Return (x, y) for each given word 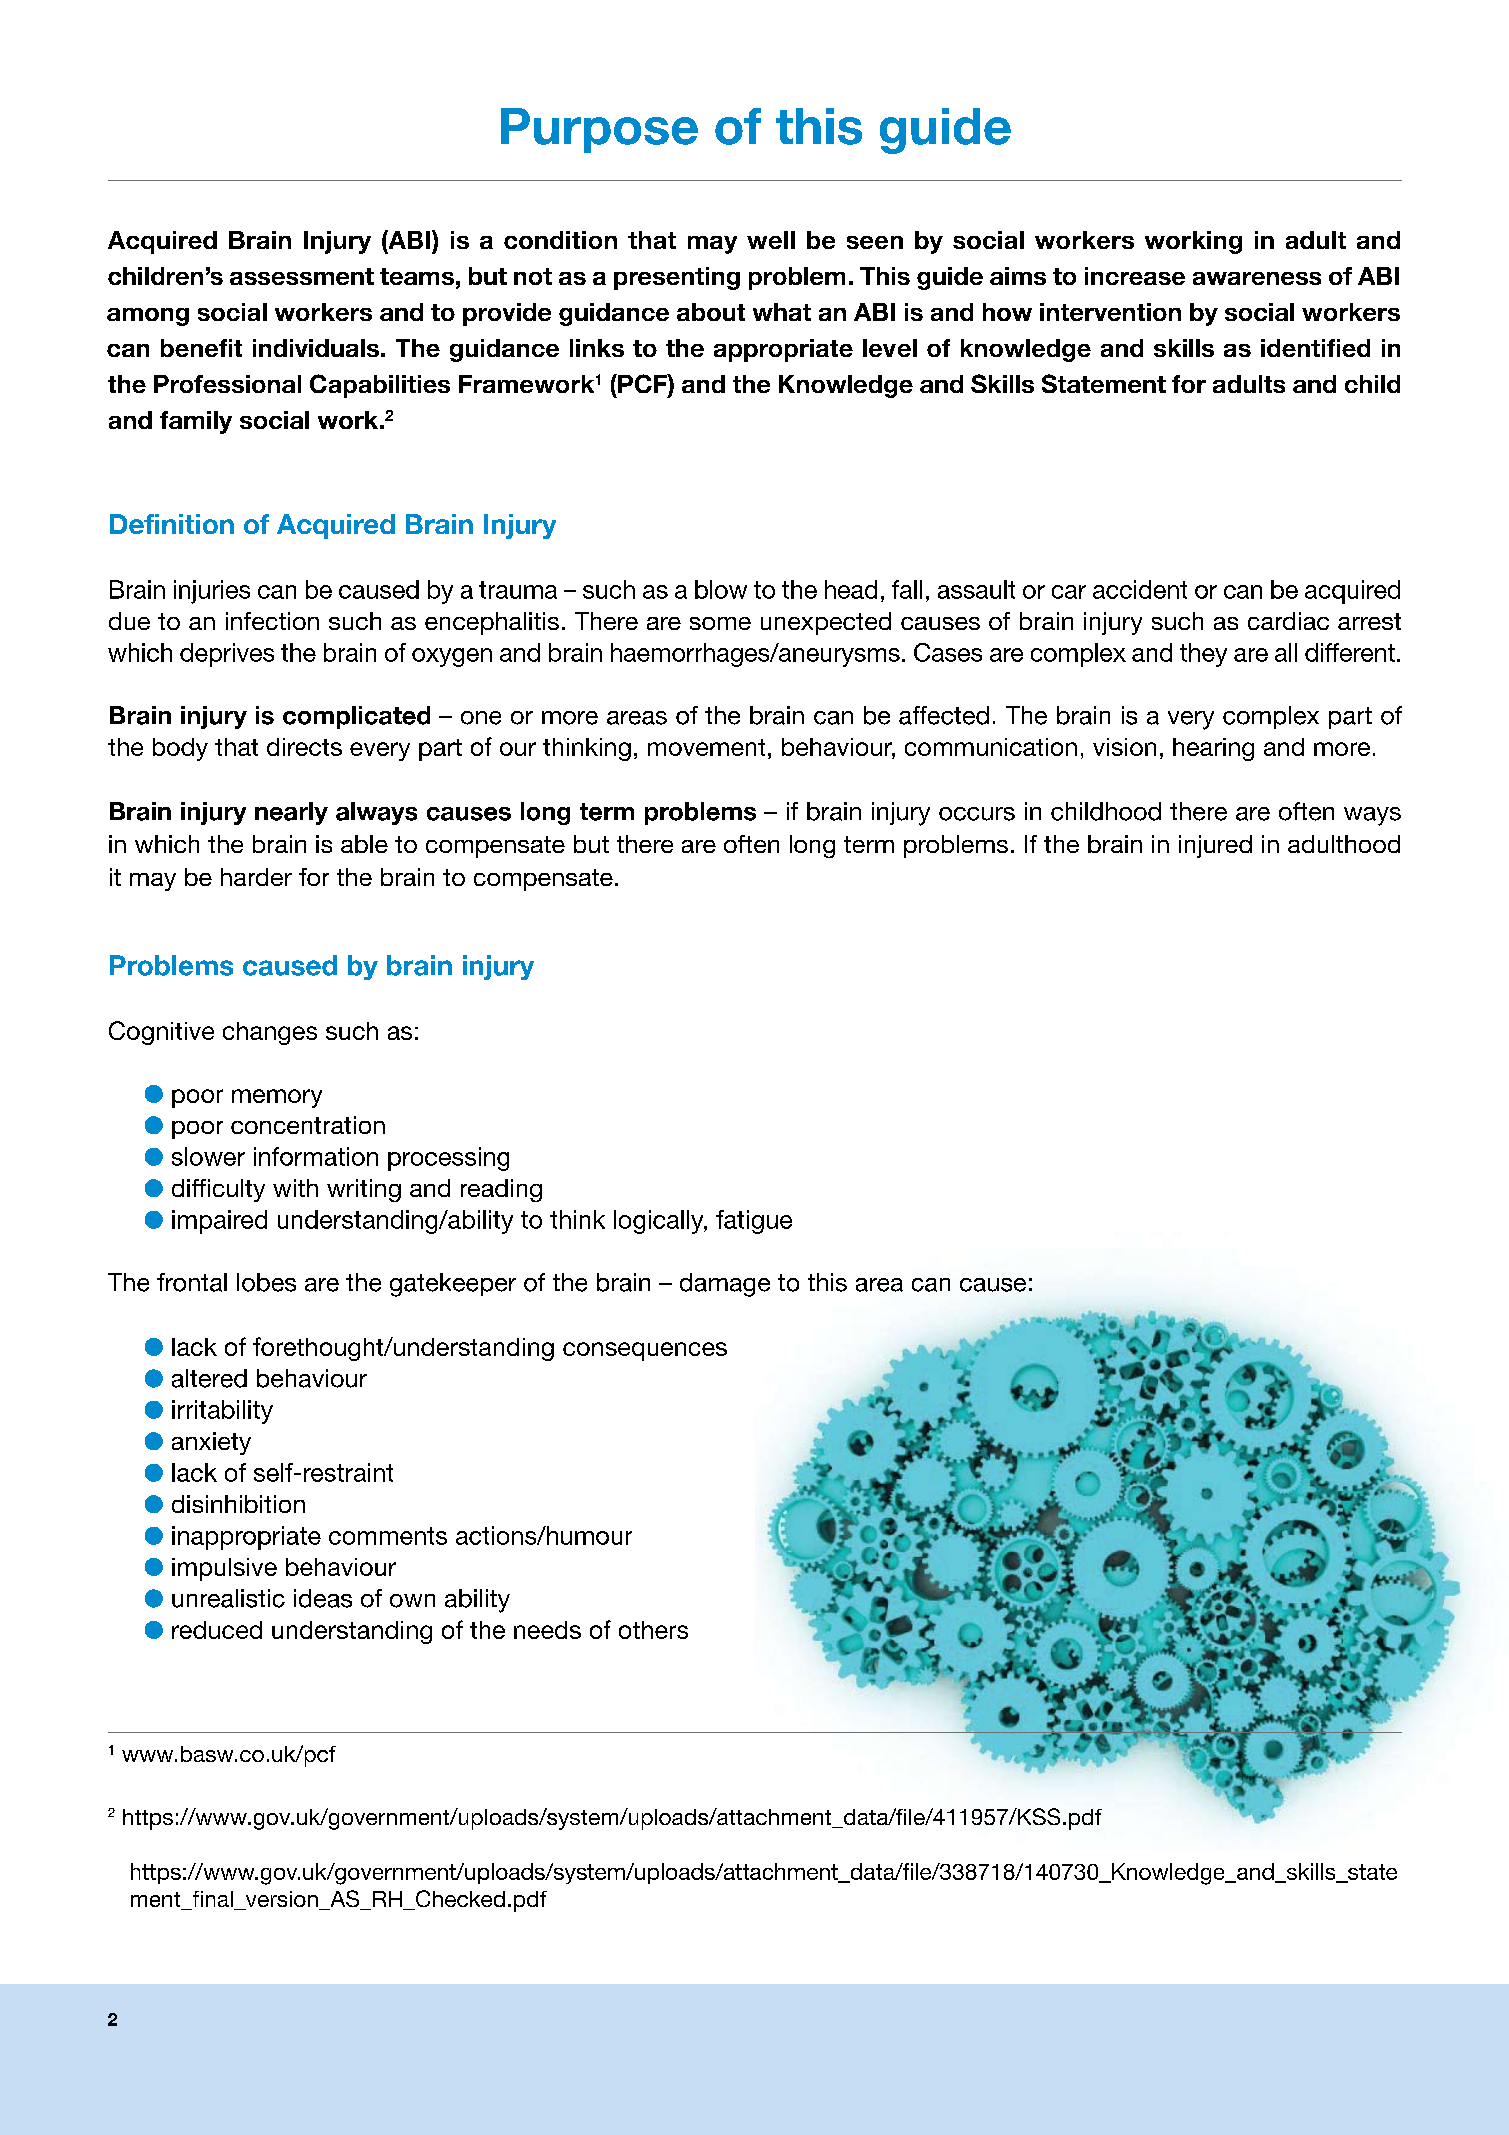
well (771, 240)
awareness (1257, 278)
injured (1215, 846)
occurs (977, 814)
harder (256, 877)
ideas (323, 1598)
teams (417, 276)
